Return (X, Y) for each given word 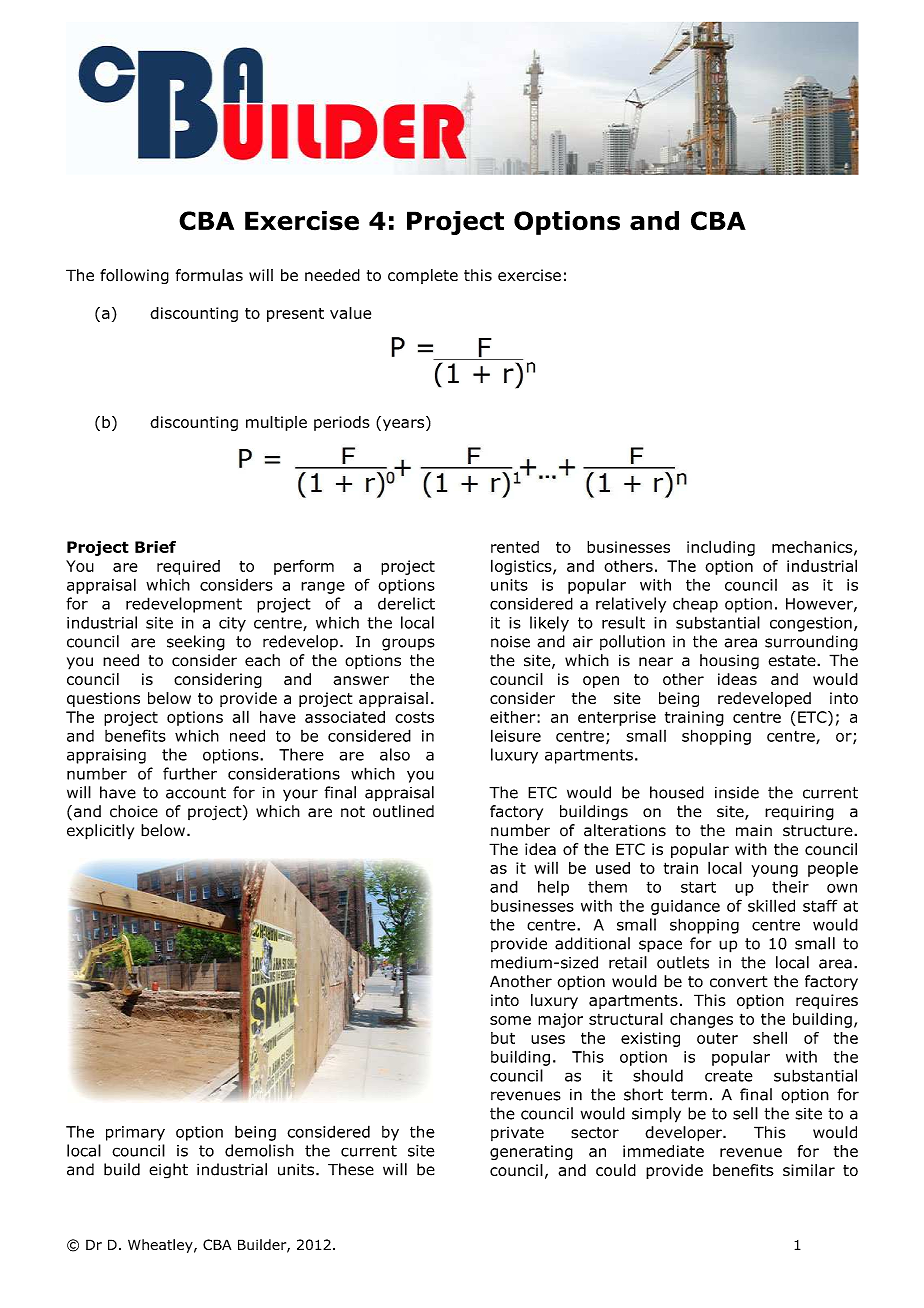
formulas (209, 275)
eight (168, 1171)
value (350, 313)
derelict (406, 603)
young (774, 871)
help (553, 888)
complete (423, 276)
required (188, 567)
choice (134, 811)
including (721, 548)
